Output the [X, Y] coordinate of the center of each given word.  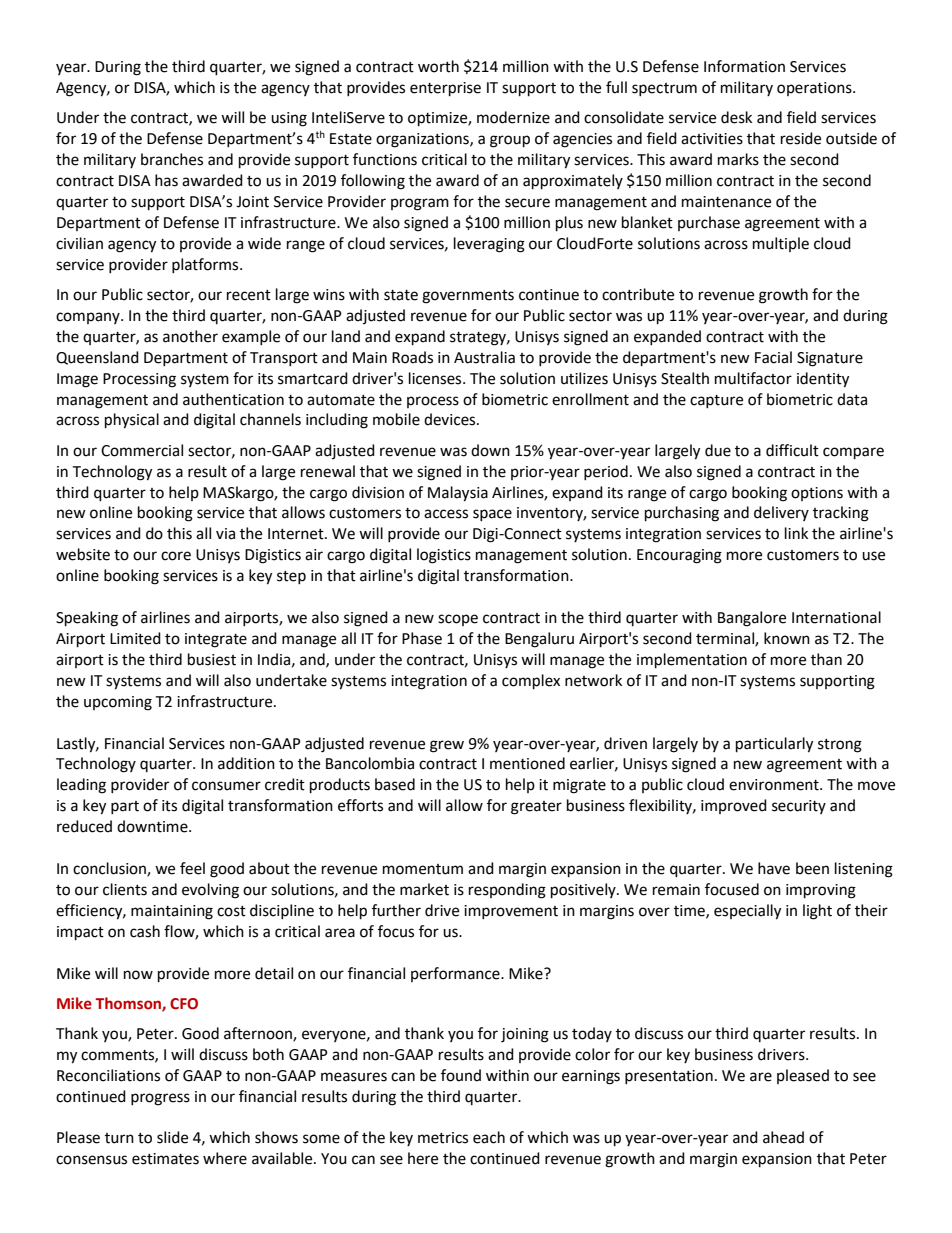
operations [815, 89]
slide [172, 1137]
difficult [792, 450]
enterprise [445, 89]
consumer [226, 786]
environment [775, 785]
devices [451, 419]
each [489, 1137]
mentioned [527, 763]
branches [172, 159]
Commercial [142, 450]
